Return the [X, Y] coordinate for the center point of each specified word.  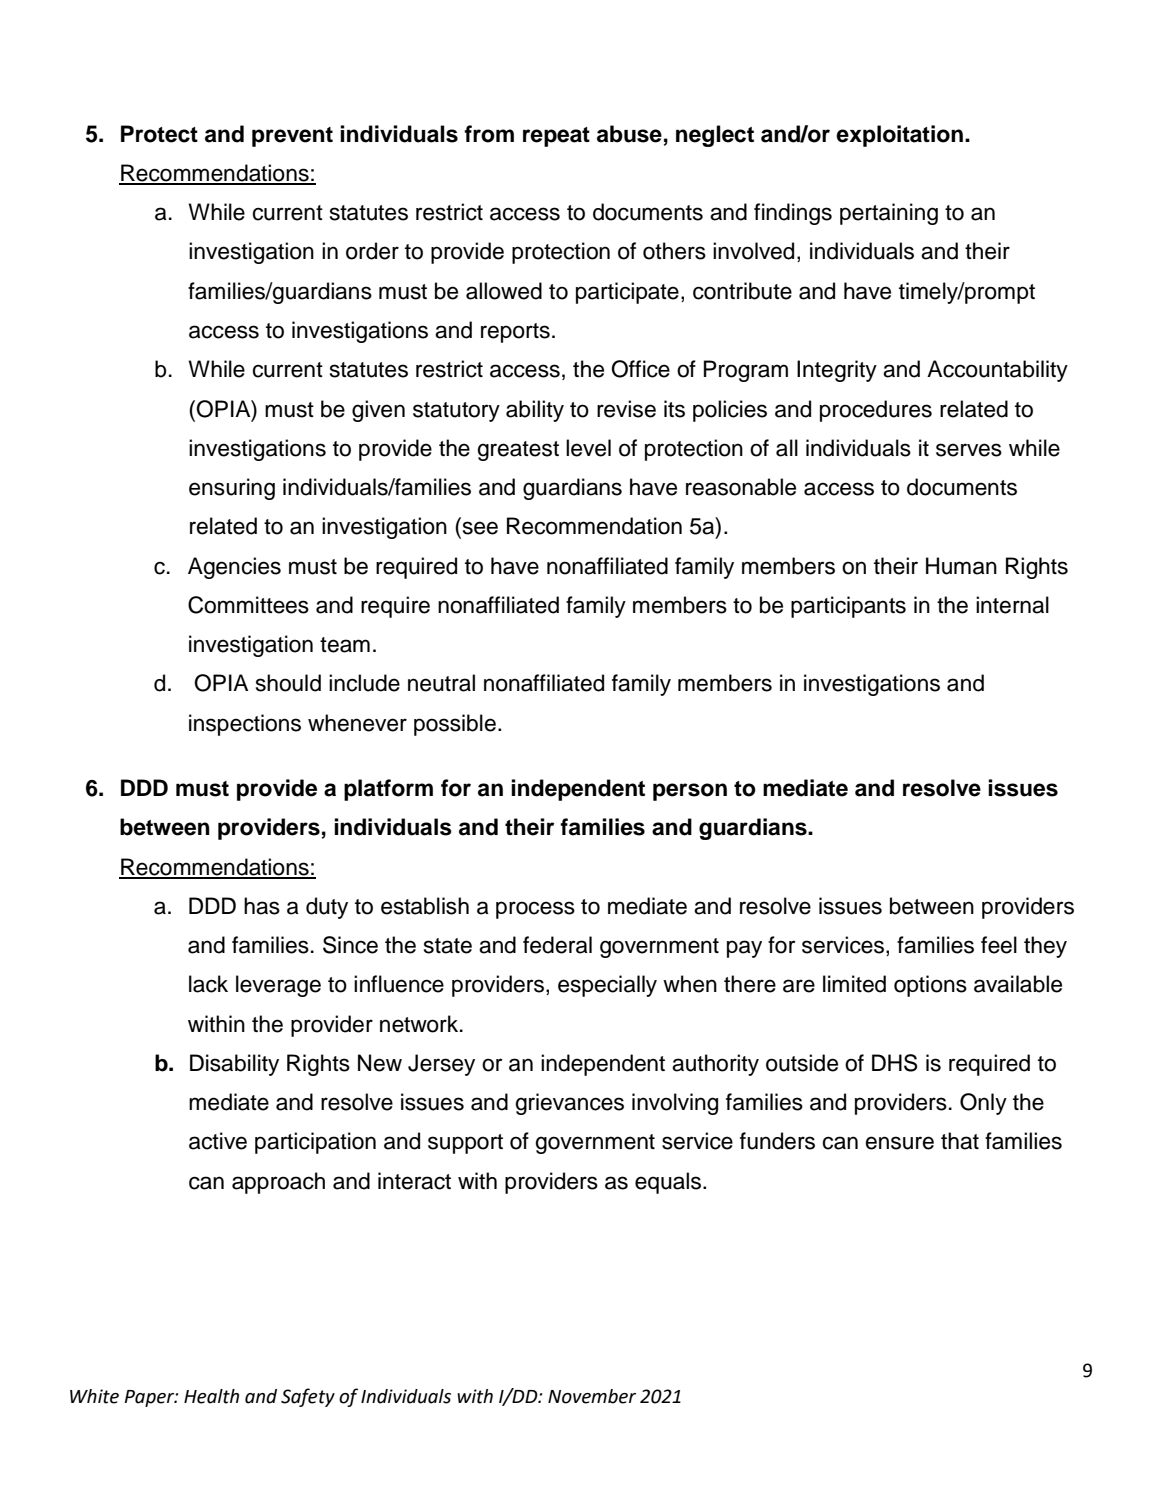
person [690, 792]
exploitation [899, 136]
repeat [556, 137]
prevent [292, 137]
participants [848, 607]
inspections [245, 725]
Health [211, 1396]
